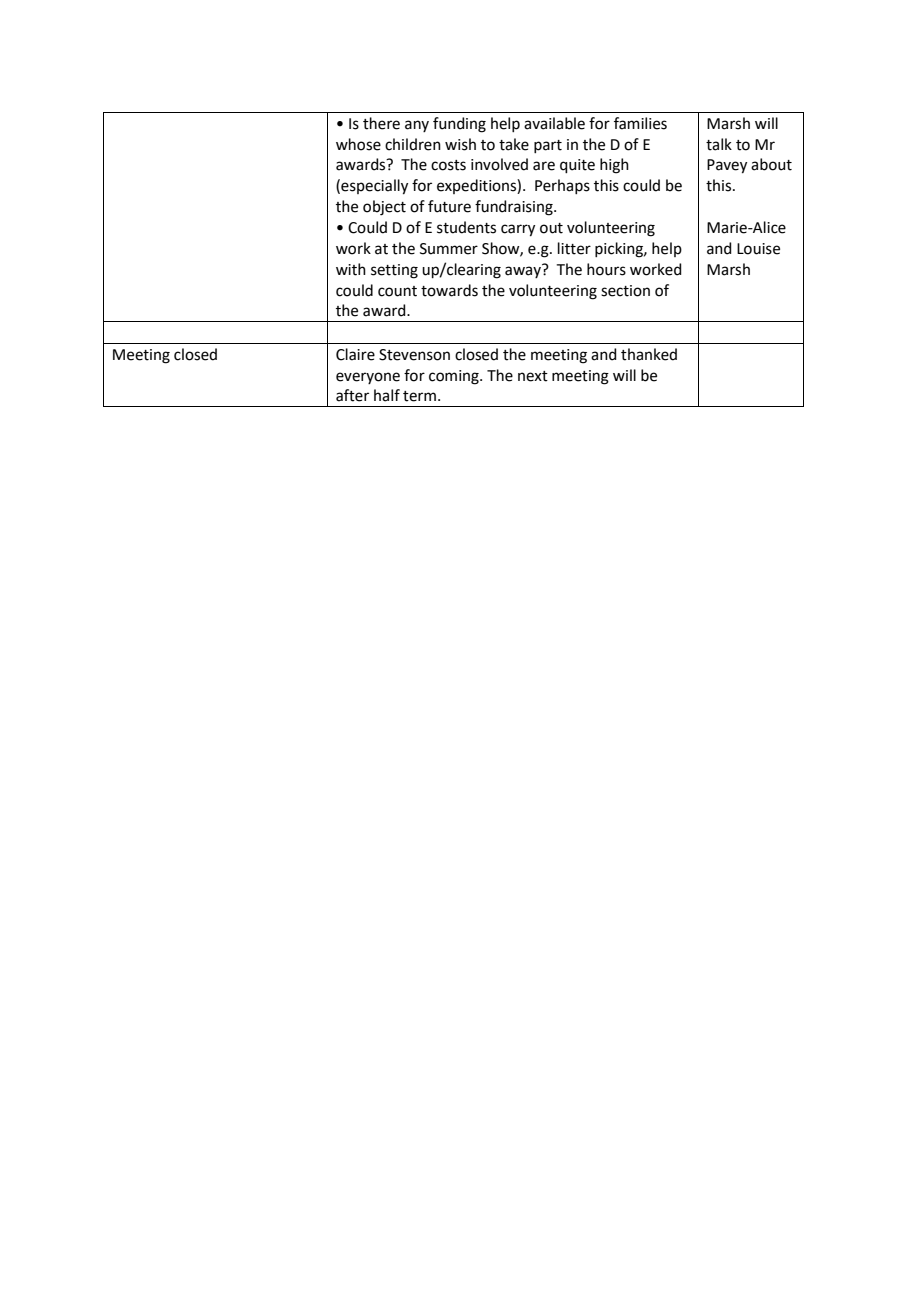 This screenshot has height=1308, width=924. I want to click on object, so click(384, 208).
